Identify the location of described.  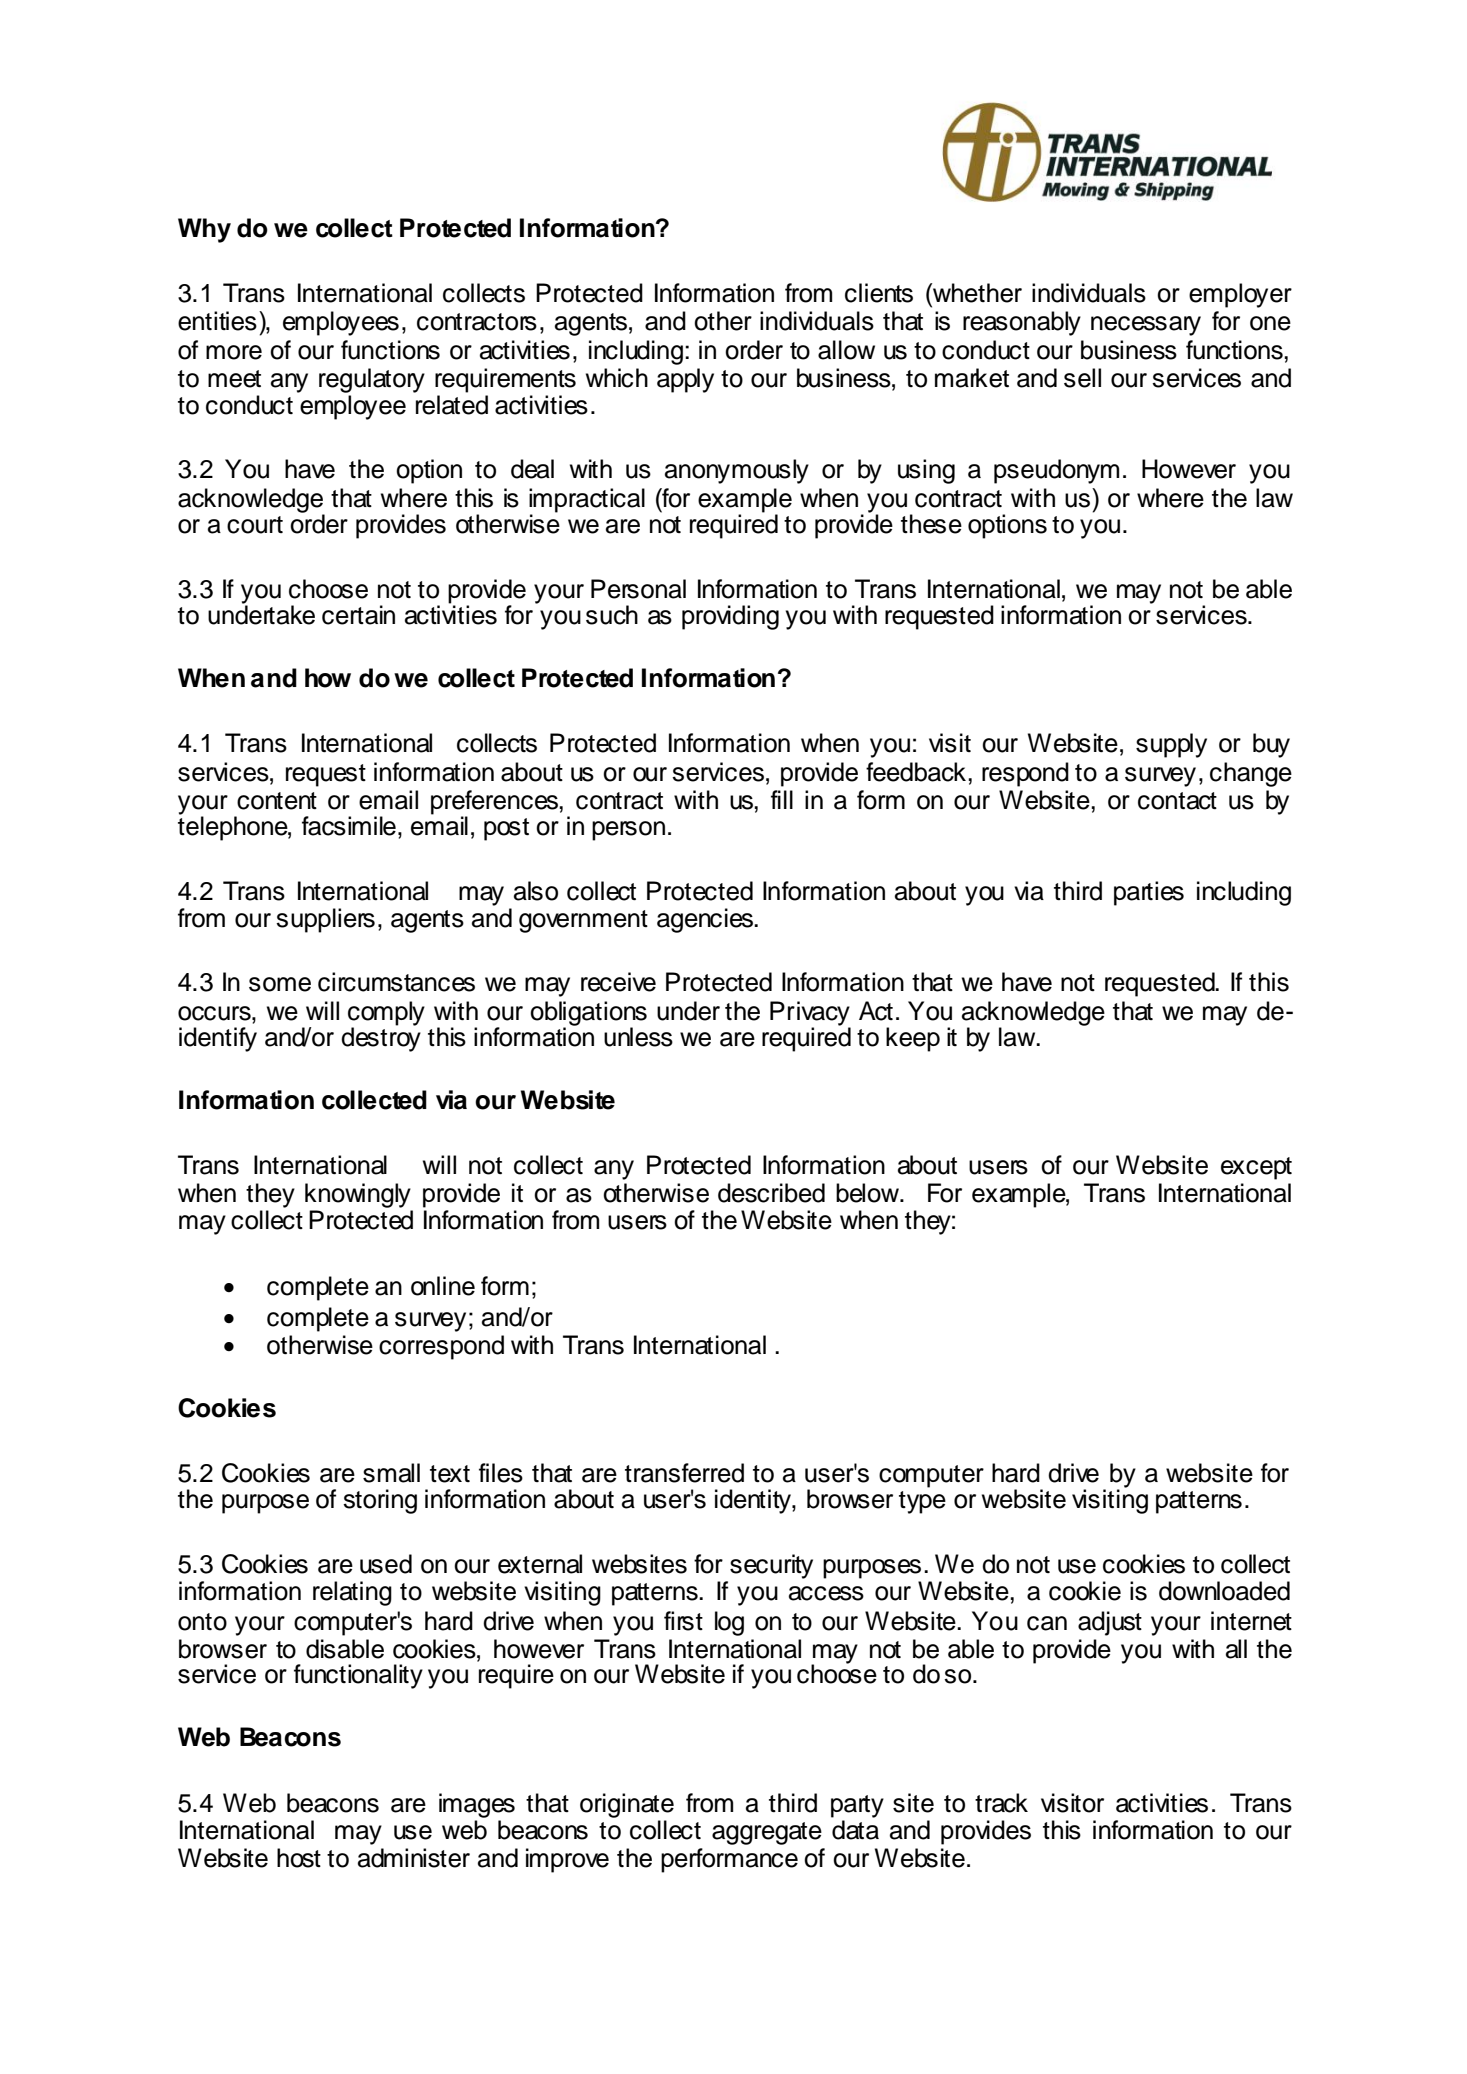
(771, 1193).
